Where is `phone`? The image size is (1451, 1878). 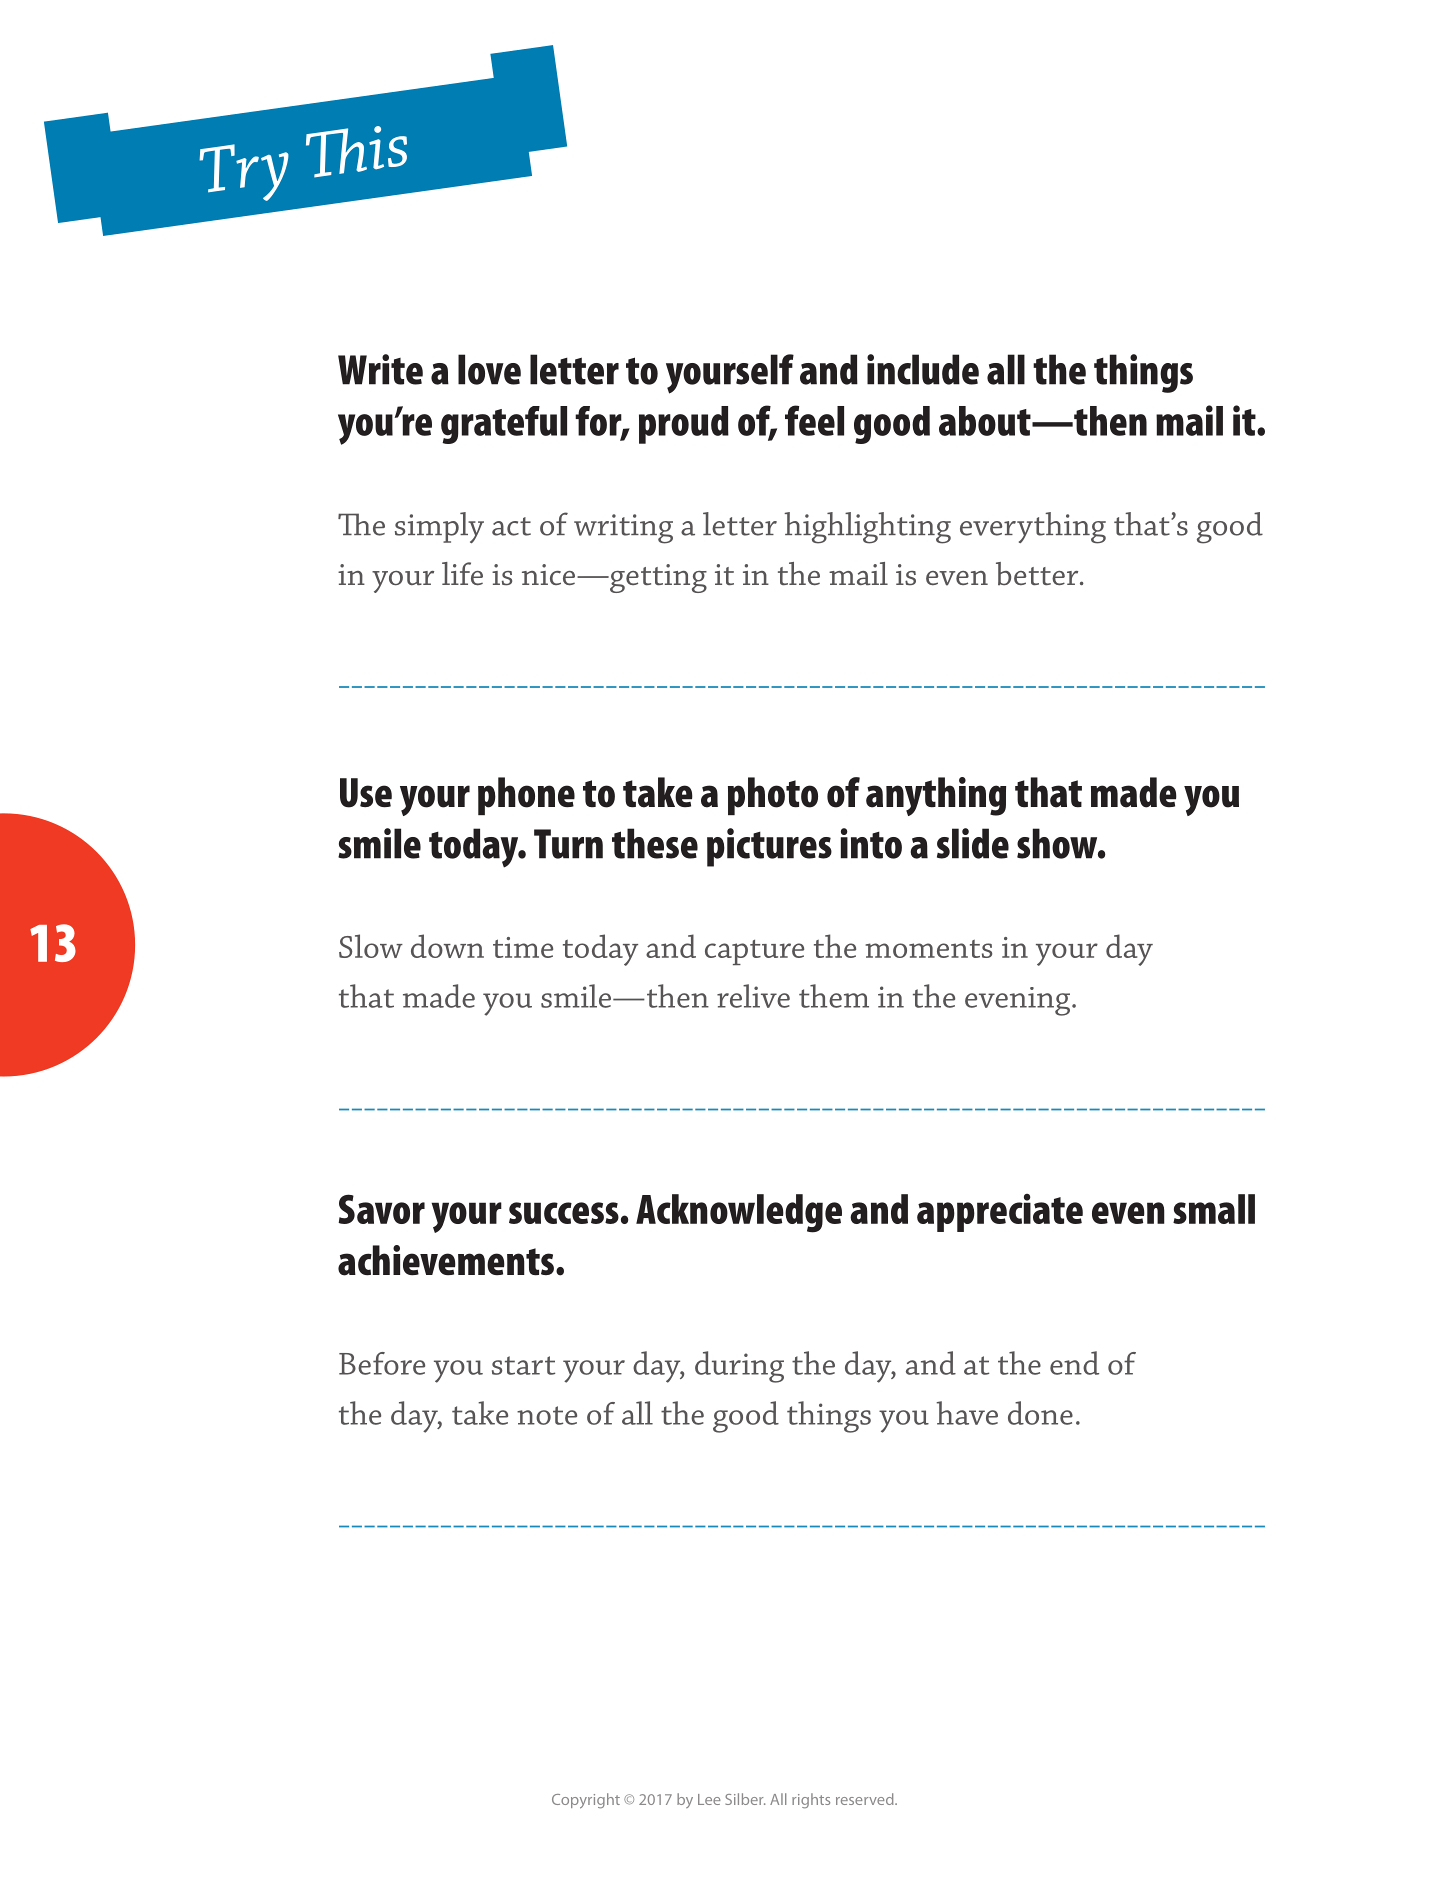 phone is located at coordinates (526, 796).
